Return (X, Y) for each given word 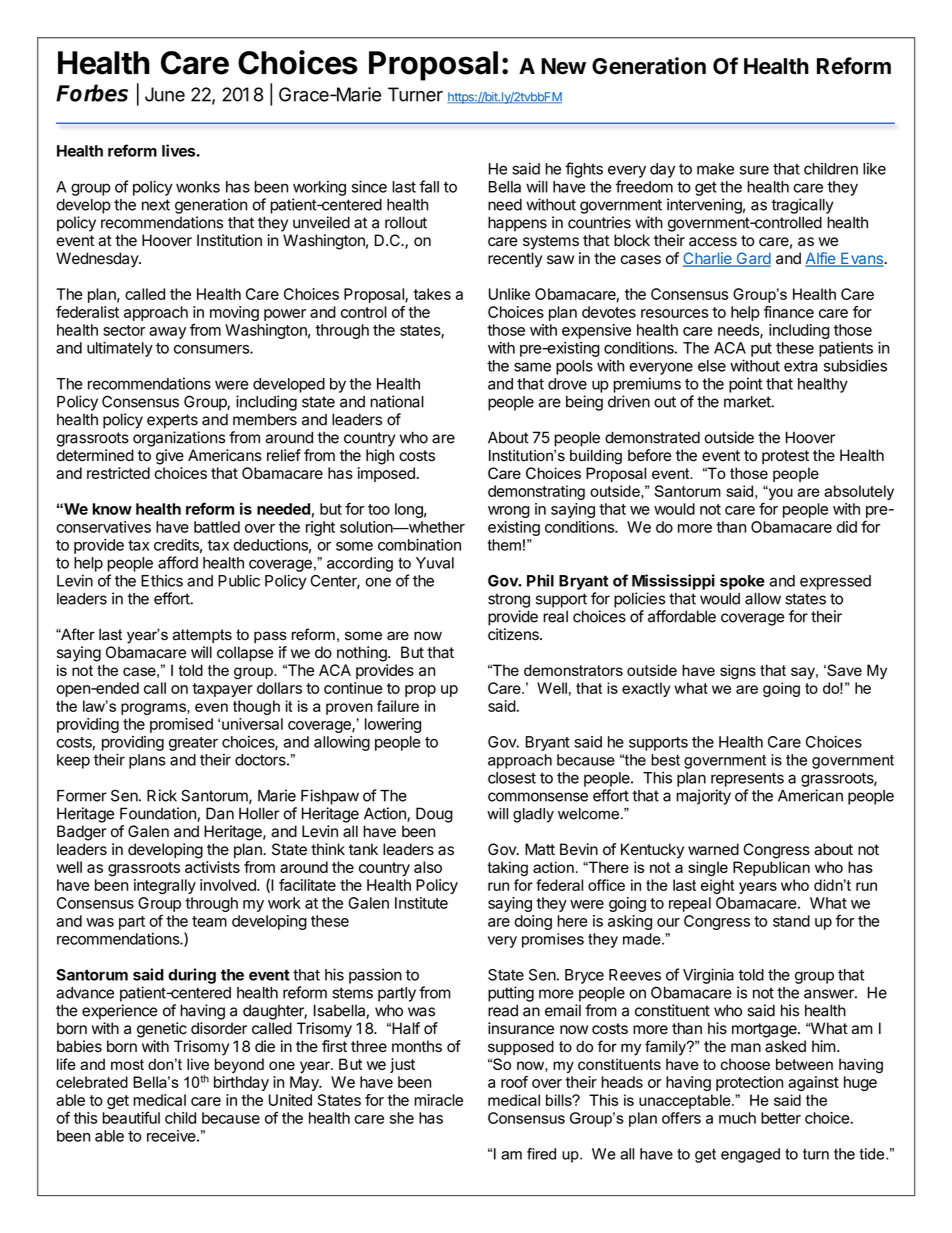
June (165, 94)
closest (512, 778)
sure (754, 170)
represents (747, 780)
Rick (162, 795)
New (563, 66)
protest (785, 457)
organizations (179, 439)
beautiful (131, 1117)
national (397, 401)
